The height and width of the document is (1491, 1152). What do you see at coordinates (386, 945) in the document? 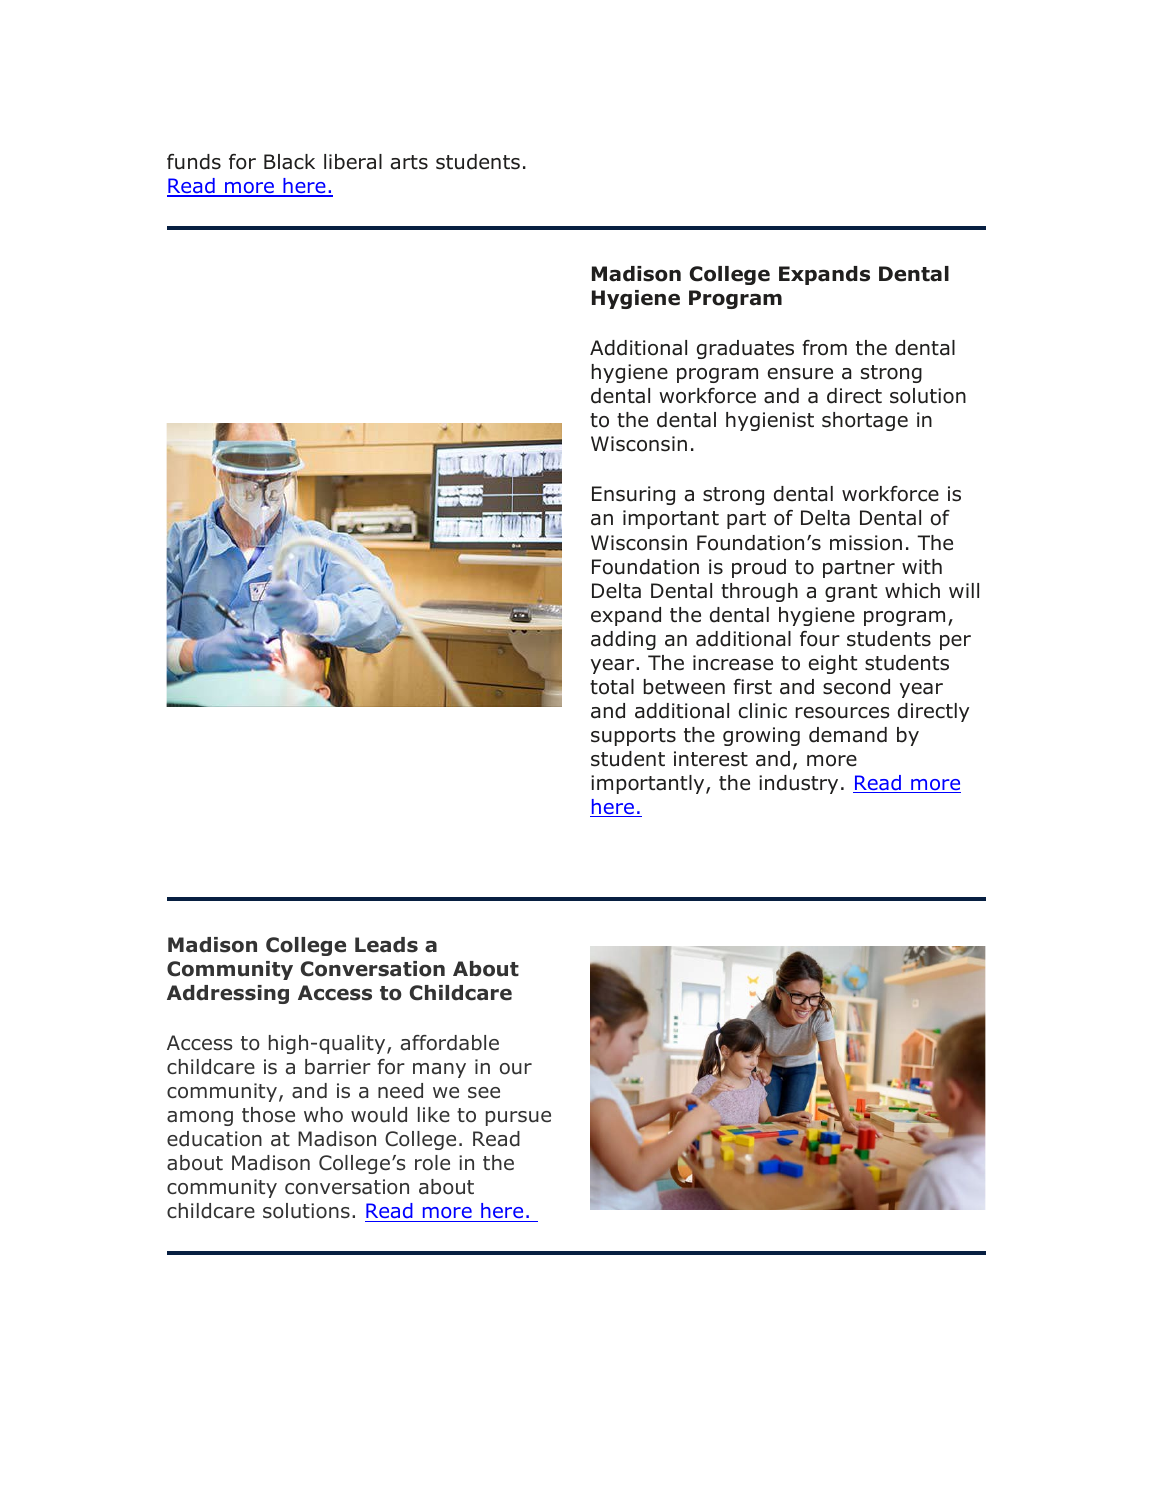
I see `Leads` at bounding box center [386, 945].
